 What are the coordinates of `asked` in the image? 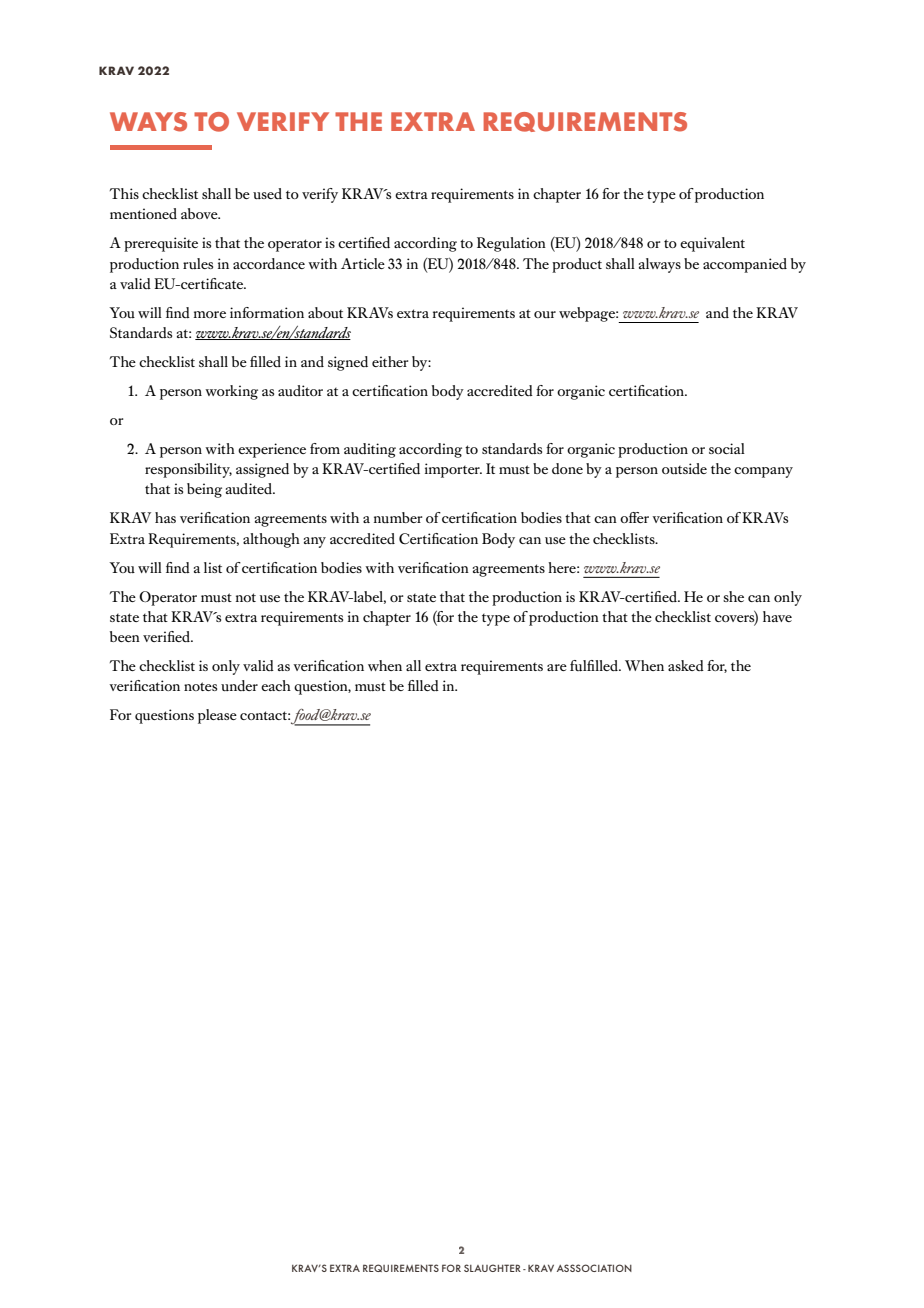 It's located at (686, 665).
